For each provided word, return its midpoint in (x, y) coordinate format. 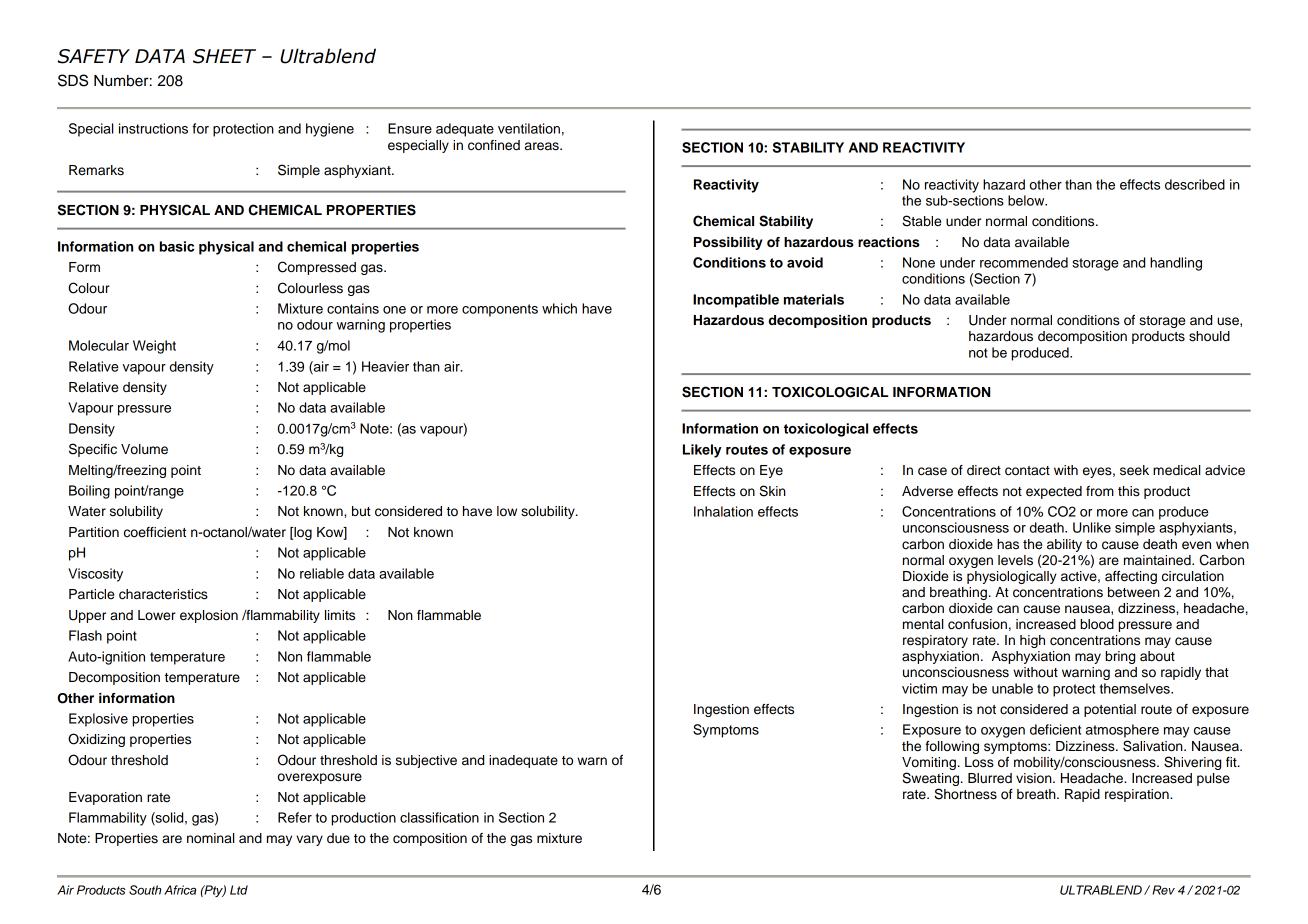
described (1195, 184)
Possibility (728, 243)
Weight (154, 347)
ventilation (529, 128)
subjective (426, 761)
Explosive (98, 720)
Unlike (1092, 527)
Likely (702, 451)
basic (177, 246)
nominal (210, 838)
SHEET (224, 56)
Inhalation (723, 511)
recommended (1024, 262)
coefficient (155, 532)
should (1209, 336)
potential (1110, 710)
